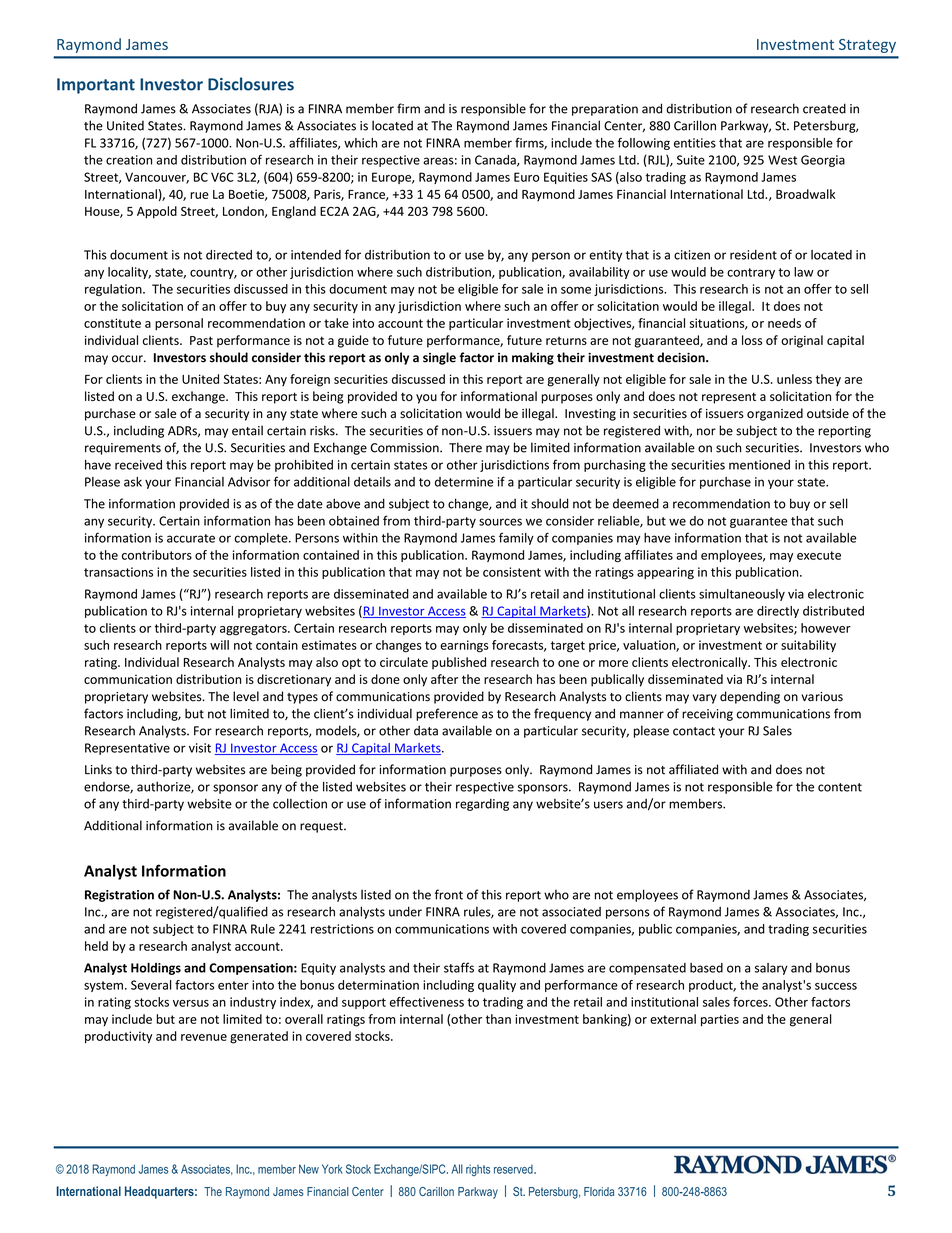 Image resolution: width=952 pixels, height=1233 pixels. Describe the element at coordinates (824, 108) in the image. I see `created` at that location.
